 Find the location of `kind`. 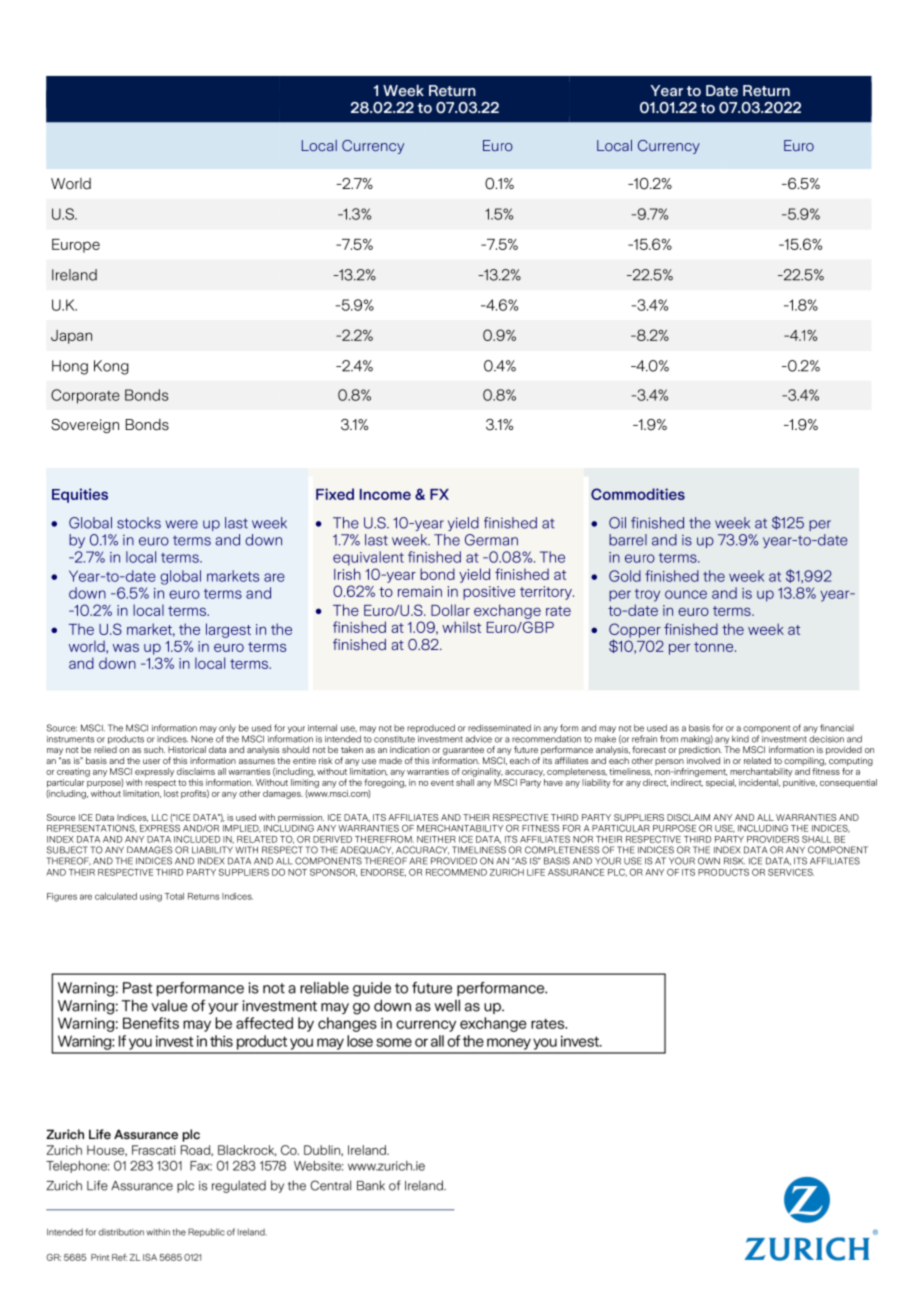

kind is located at coordinates (740, 739).
